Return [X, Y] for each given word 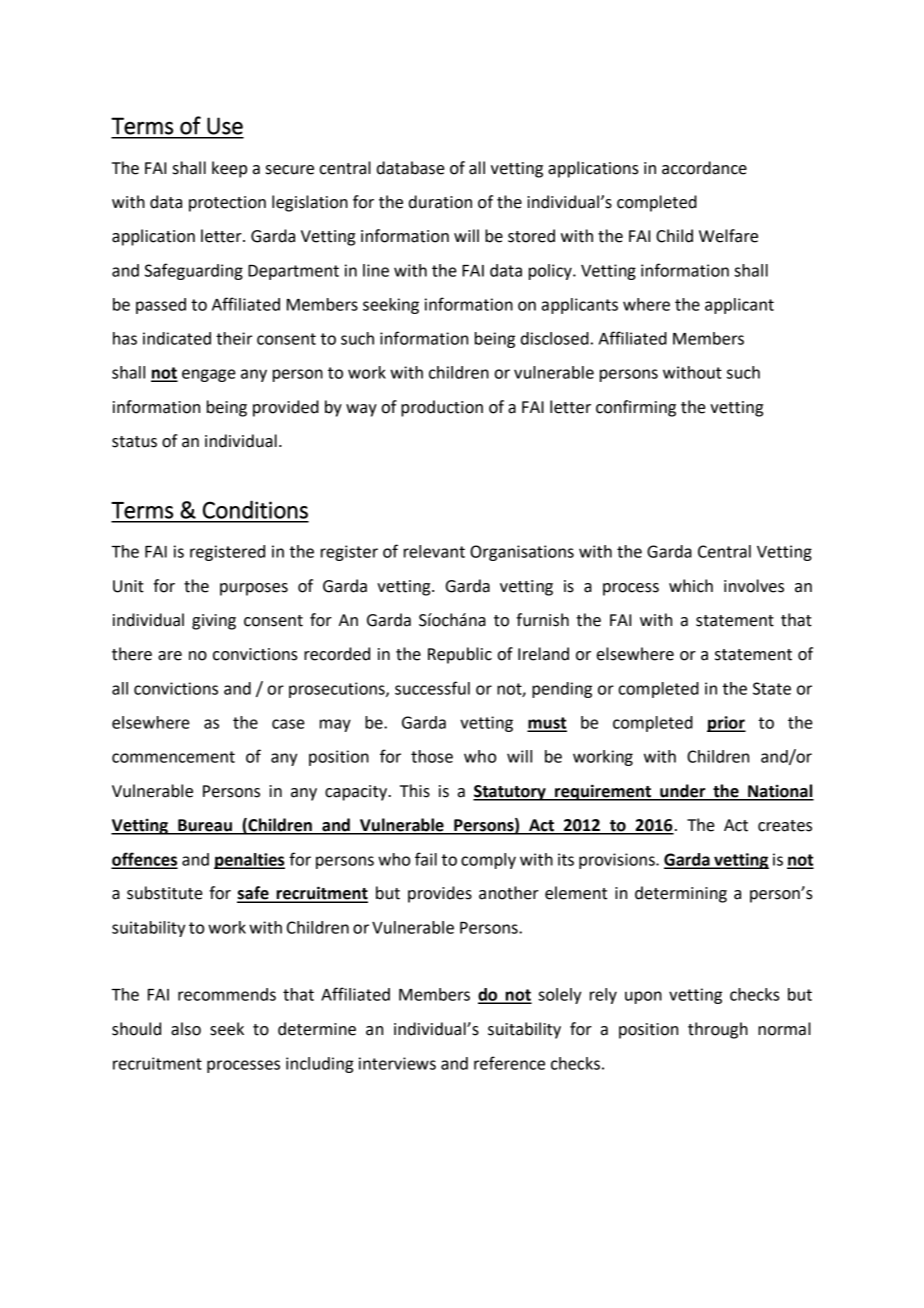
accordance [704, 168]
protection [227, 204]
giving [214, 622]
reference [509, 1063]
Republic [460, 655]
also [186, 1029]
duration [440, 202]
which [691, 586]
